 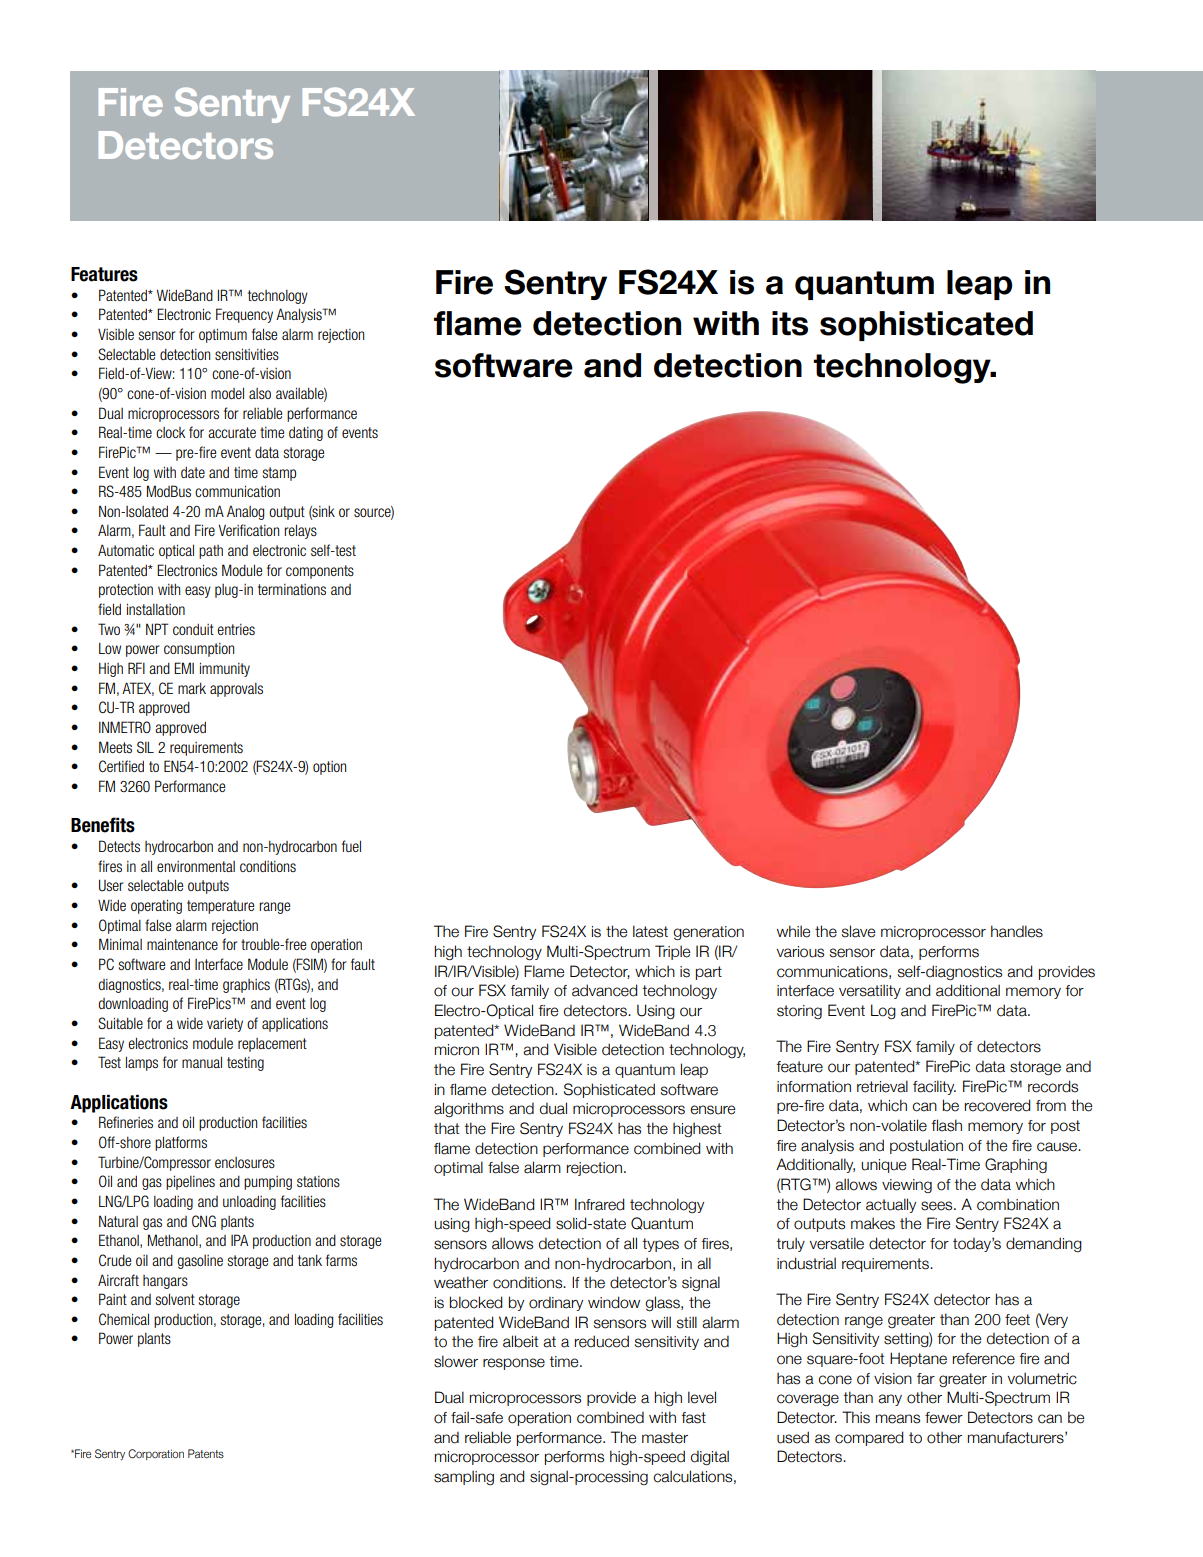 I want to click on dating, so click(x=306, y=434).
